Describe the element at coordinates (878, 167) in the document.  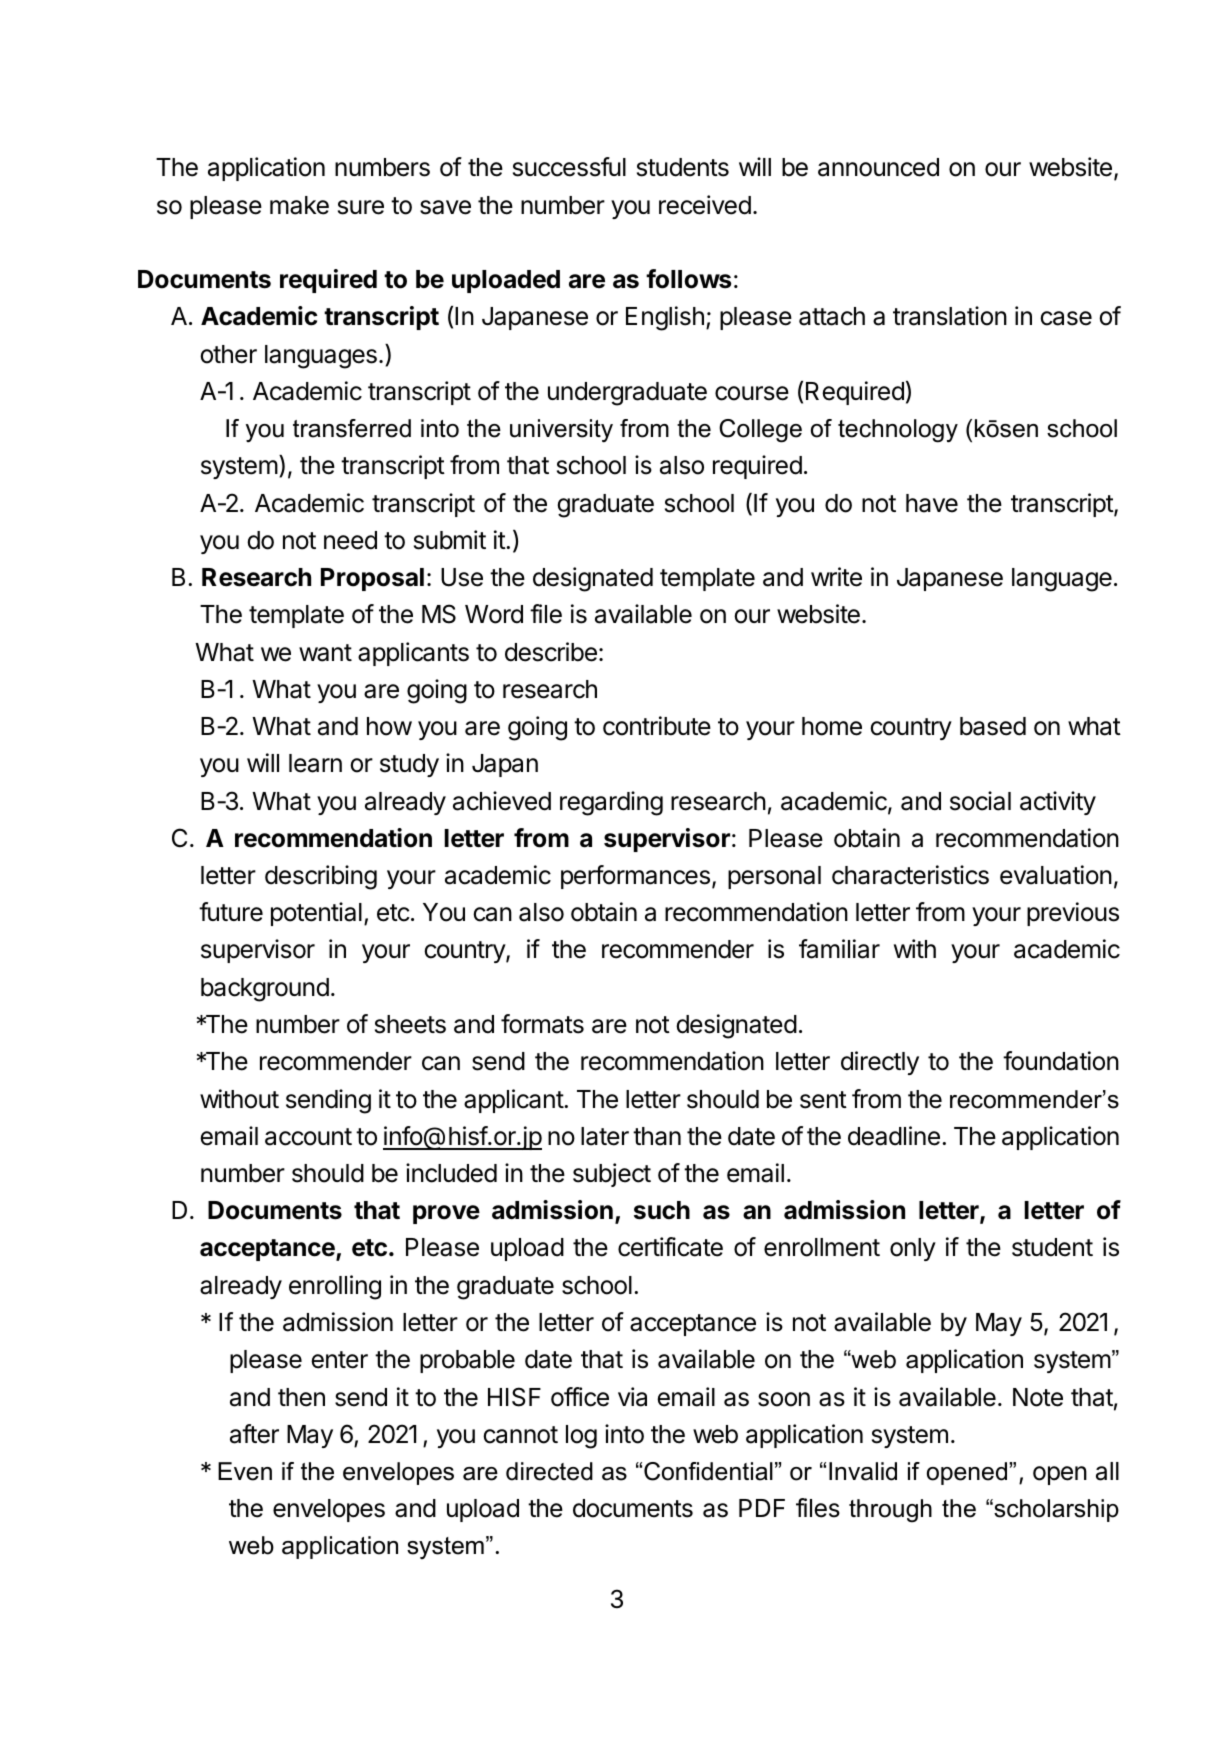
I see `announced` at that location.
